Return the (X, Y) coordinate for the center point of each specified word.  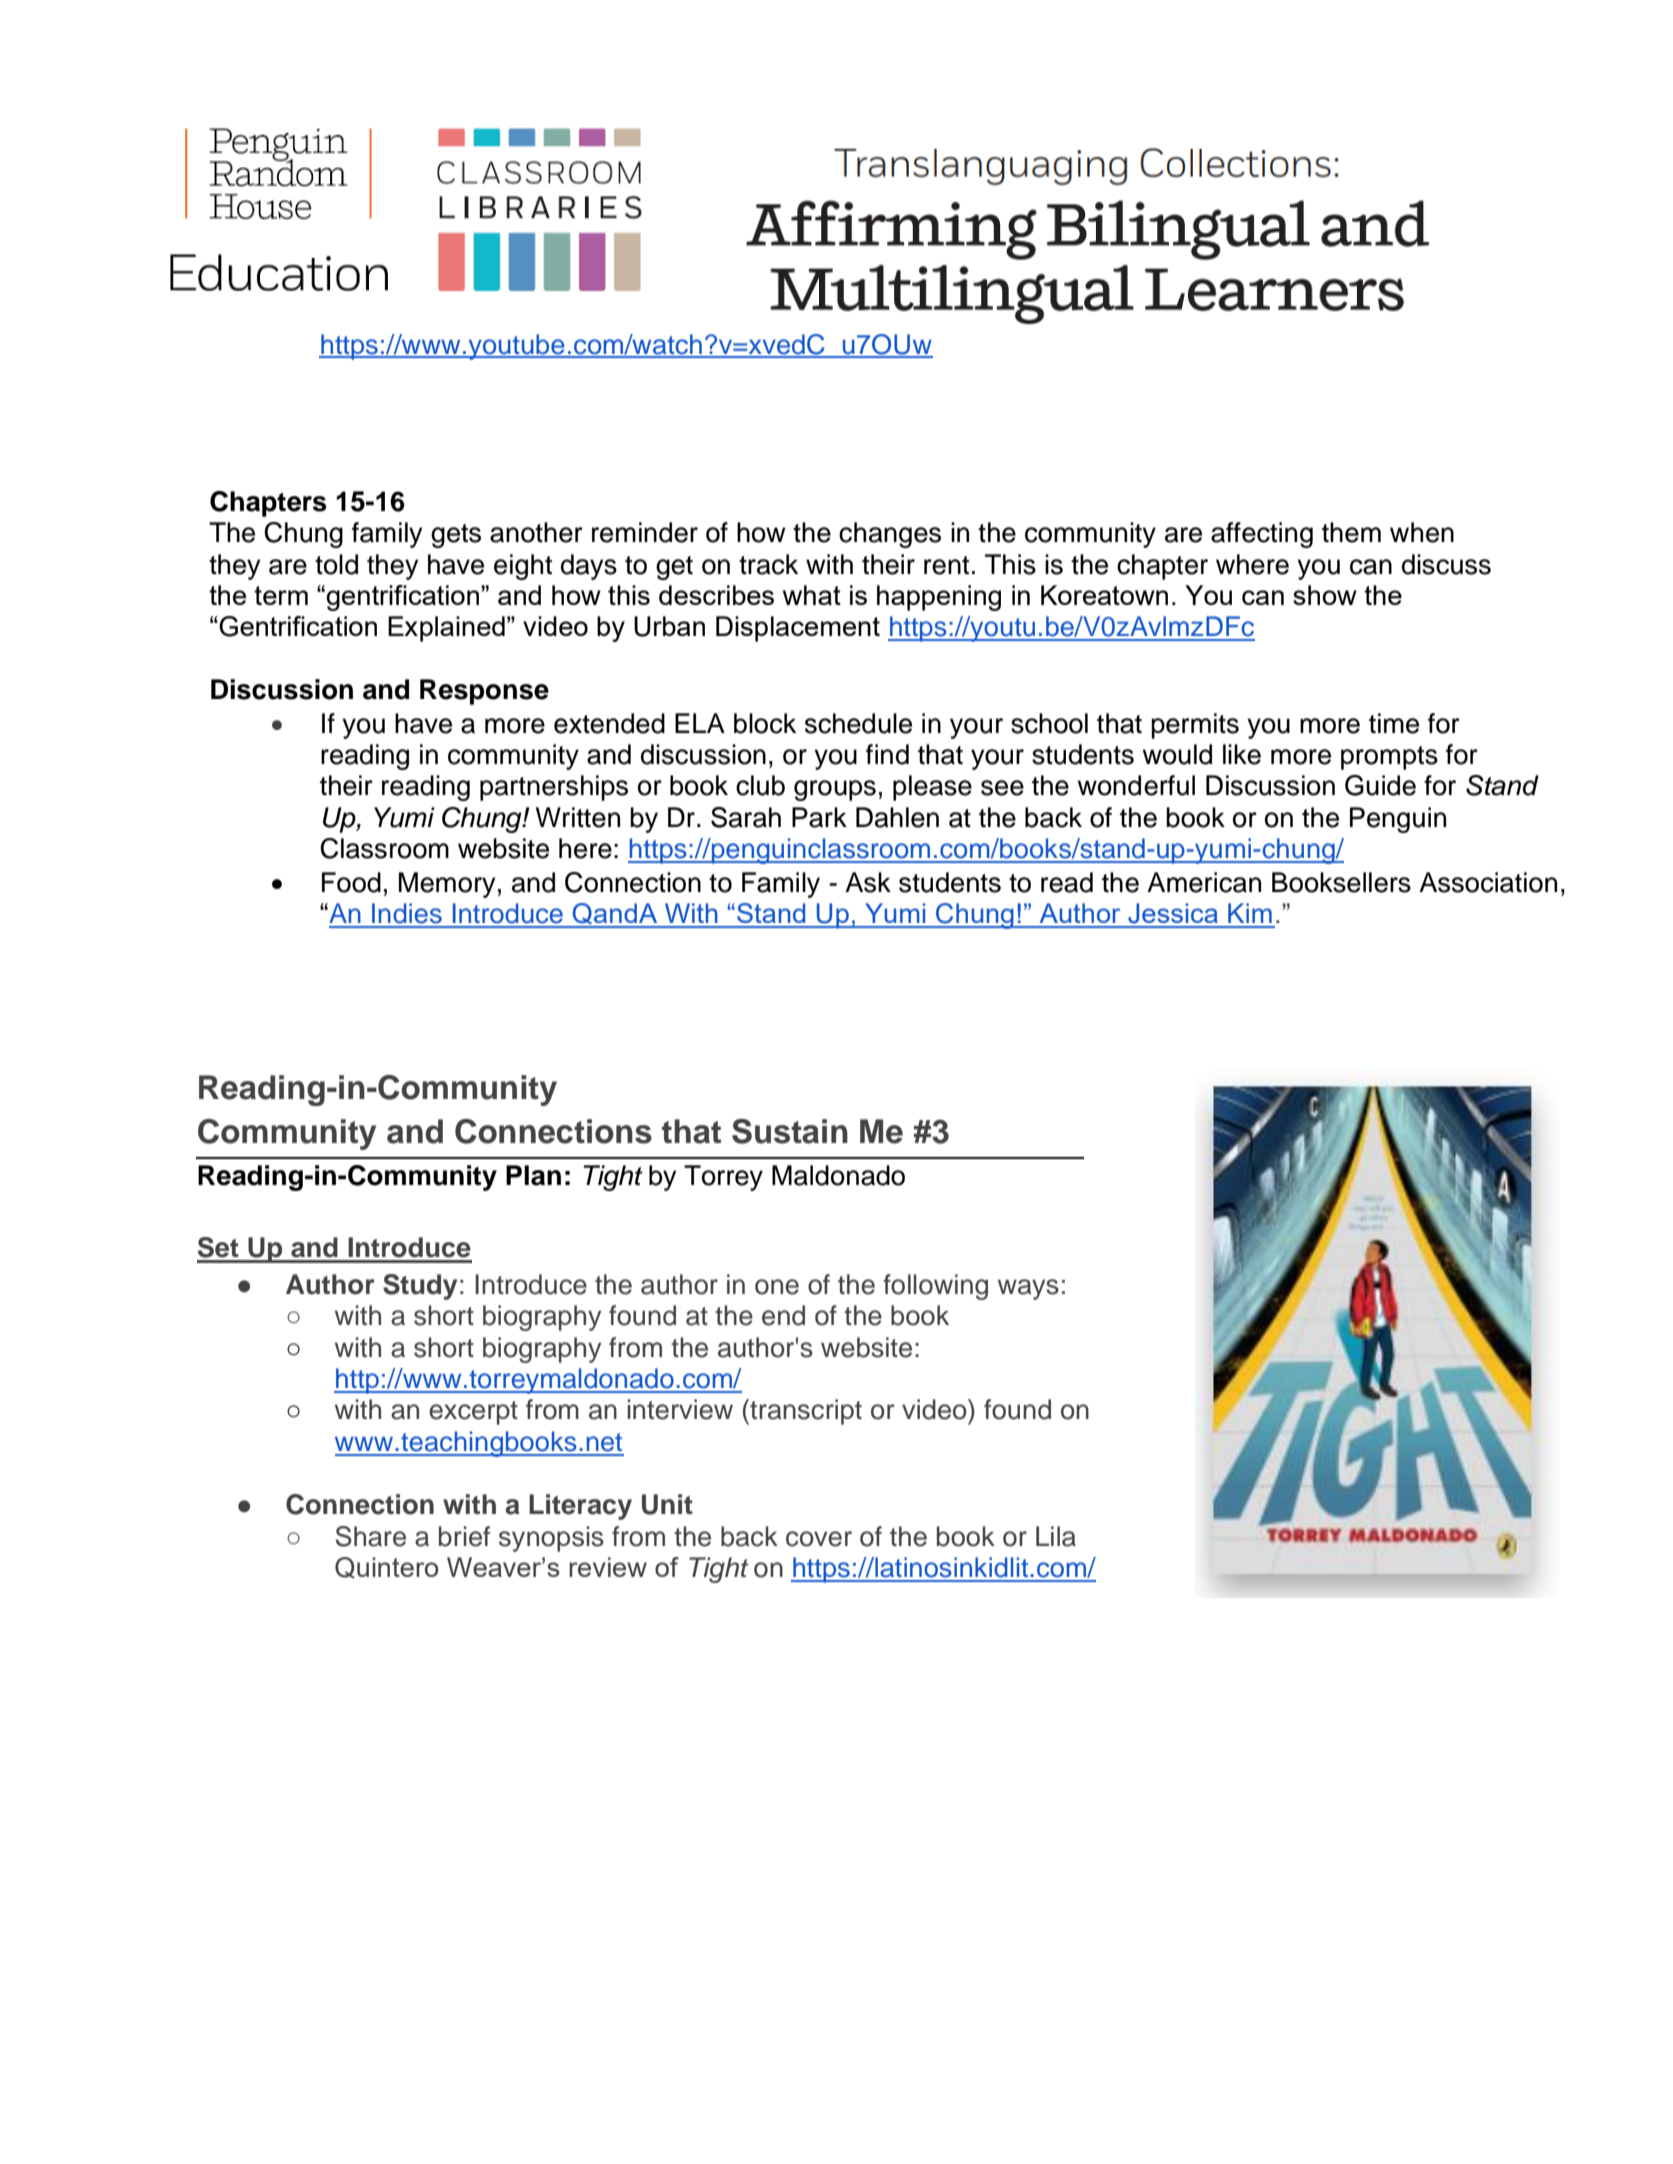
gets (456, 536)
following (935, 1287)
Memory (447, 885)
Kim (1250, 913)
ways (1028, 1289)
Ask (868, 882)
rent (946, 565)
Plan (533, 1175)
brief (464, 1536)
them (1351, 532)
